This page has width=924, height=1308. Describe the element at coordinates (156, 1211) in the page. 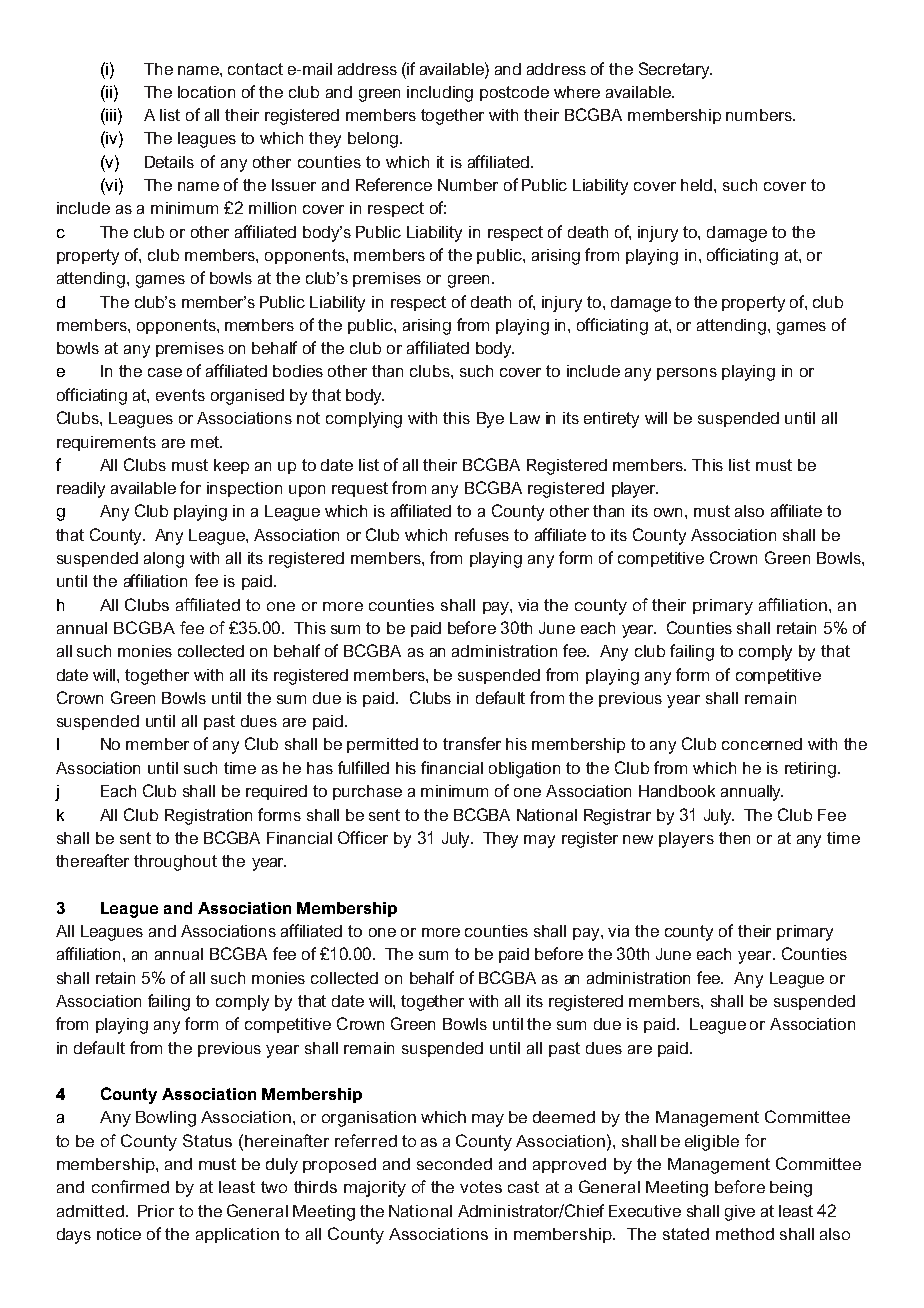

I see `Prior` at that location.
